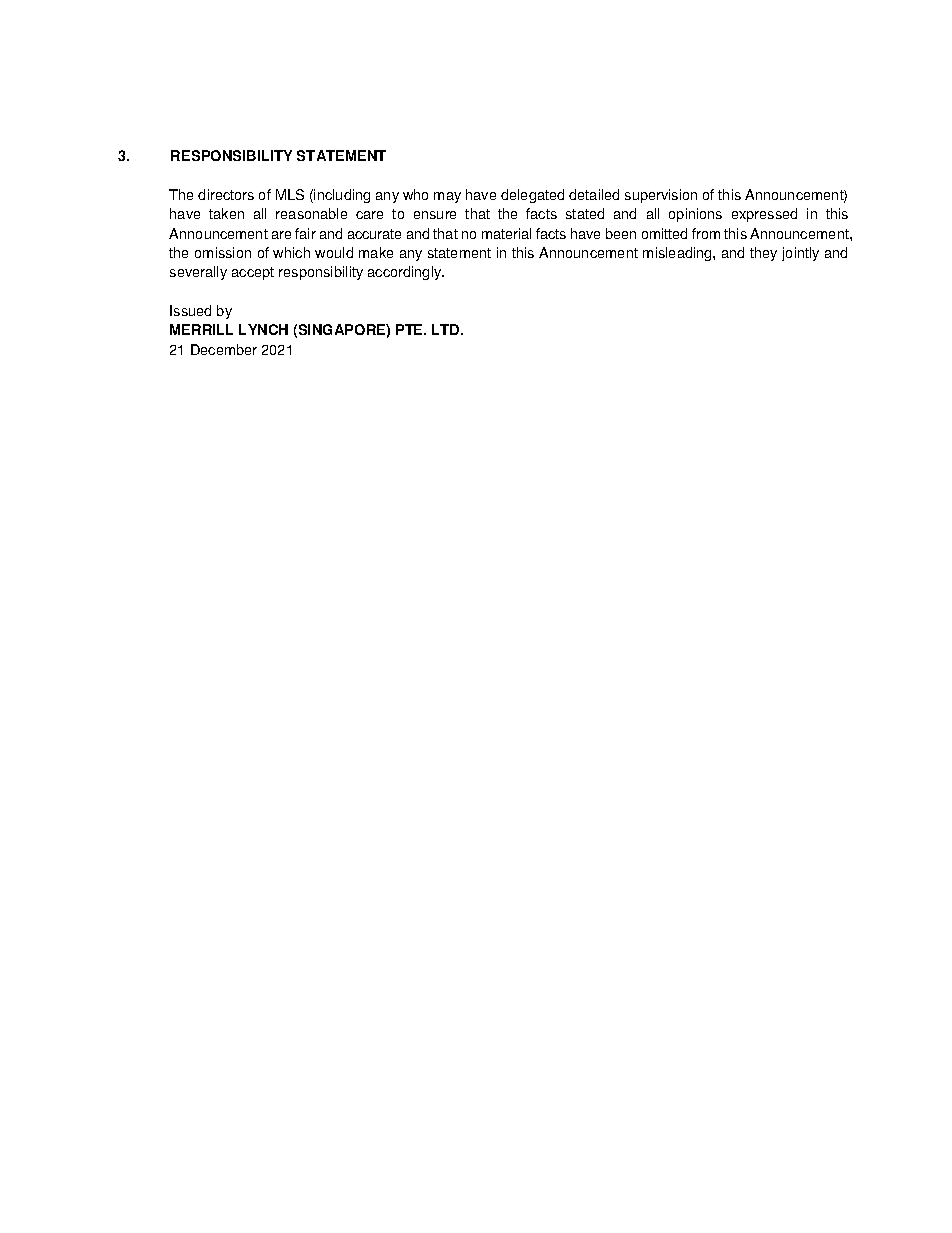 The height and width of the screenshot is (1233, 952). I want to click on they, so click(763, 254).
